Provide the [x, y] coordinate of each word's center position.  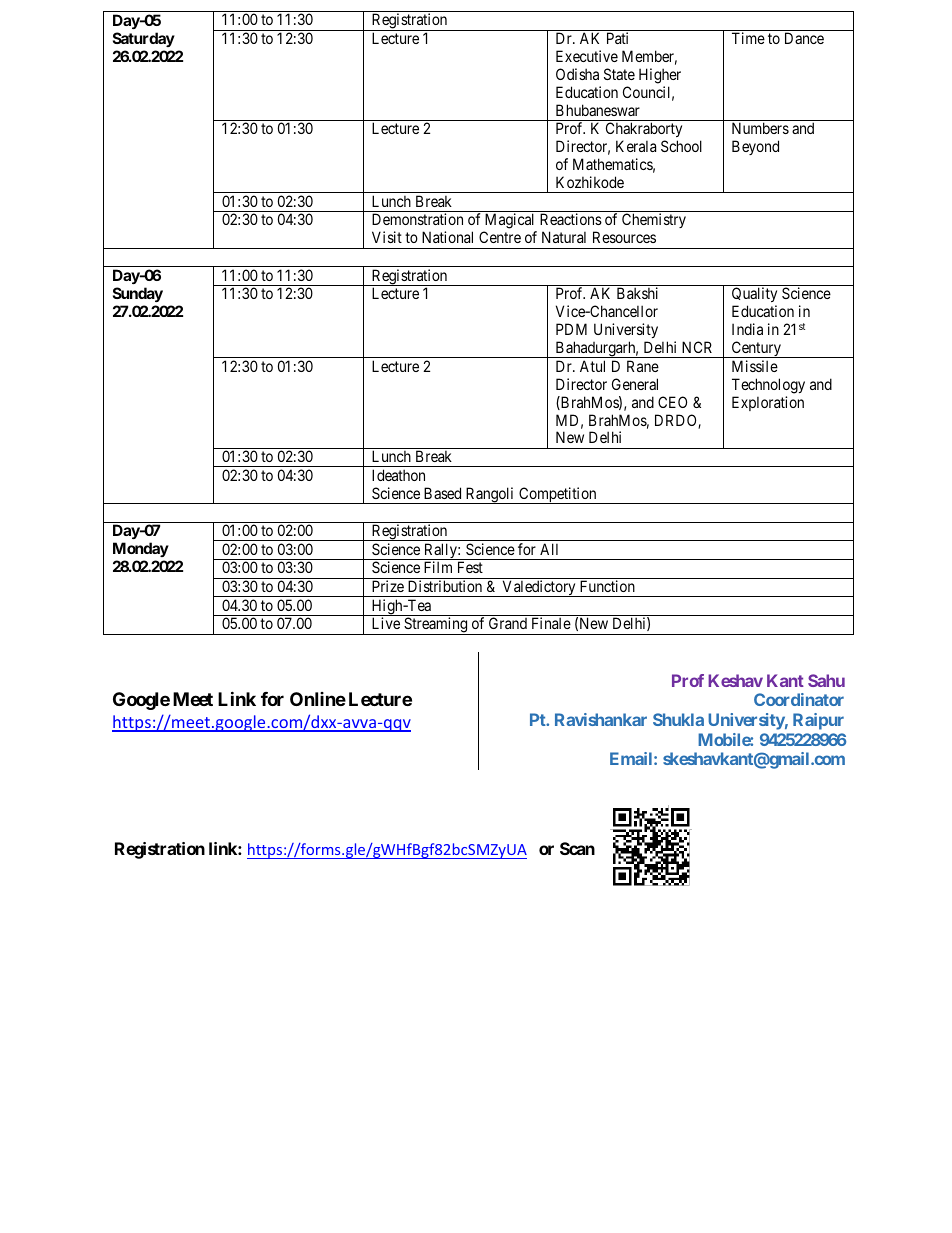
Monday [141, 549]
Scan [577, 848]
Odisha [577, 74]
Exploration [768, 403]
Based [442, 493]
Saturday [144, 39]
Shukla [678, 719]
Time [748, 38]
